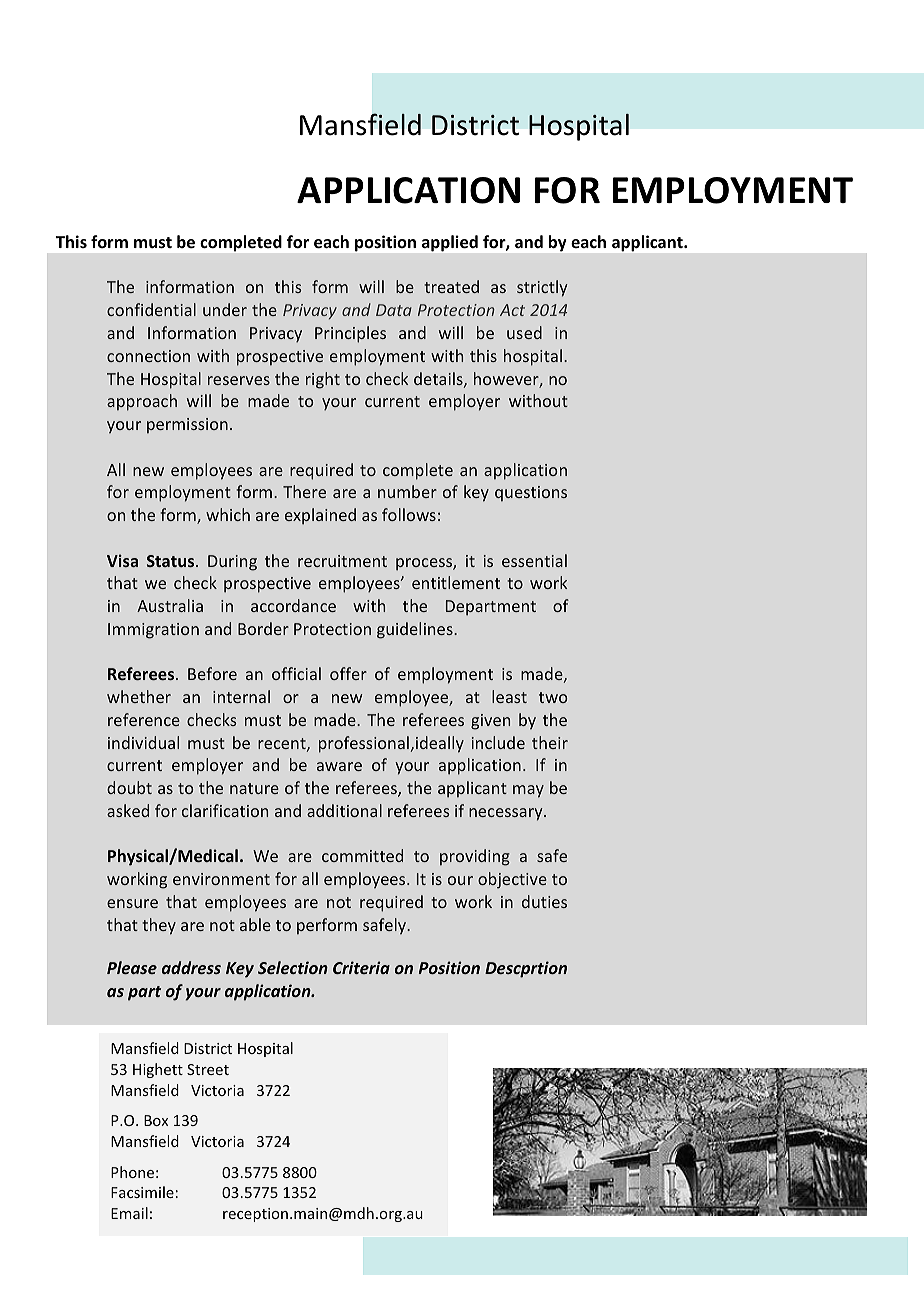 The height and width of the screenshot is (1308, 924). What do you see at coordinates (151, 309) in the screenshot?
I see `confidential` at bounding box center [151, 309].
